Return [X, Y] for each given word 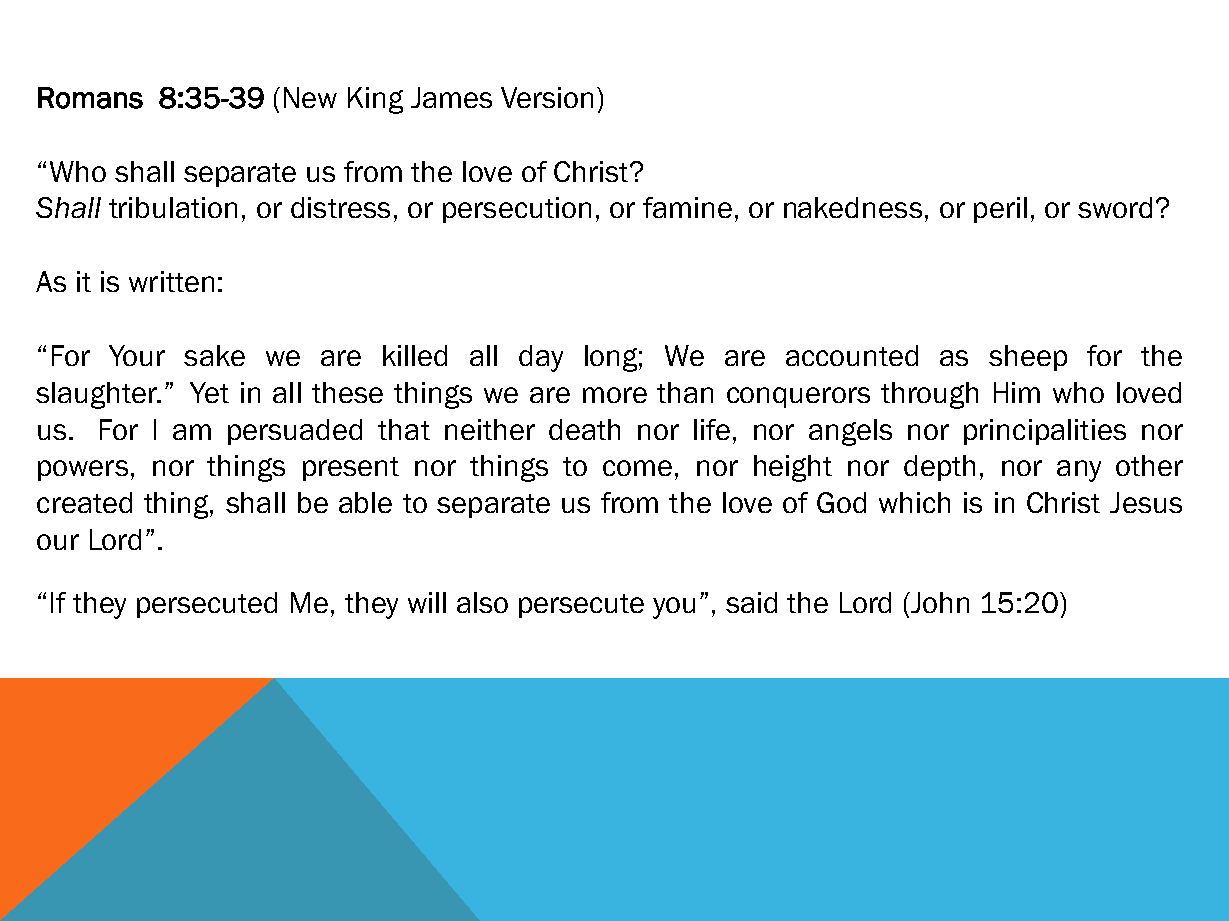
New [310, 97]
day [541, 358]
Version [547, 97]
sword [1115, 207]
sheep [1028, 358]
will [427, 602]
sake [214, 355]
